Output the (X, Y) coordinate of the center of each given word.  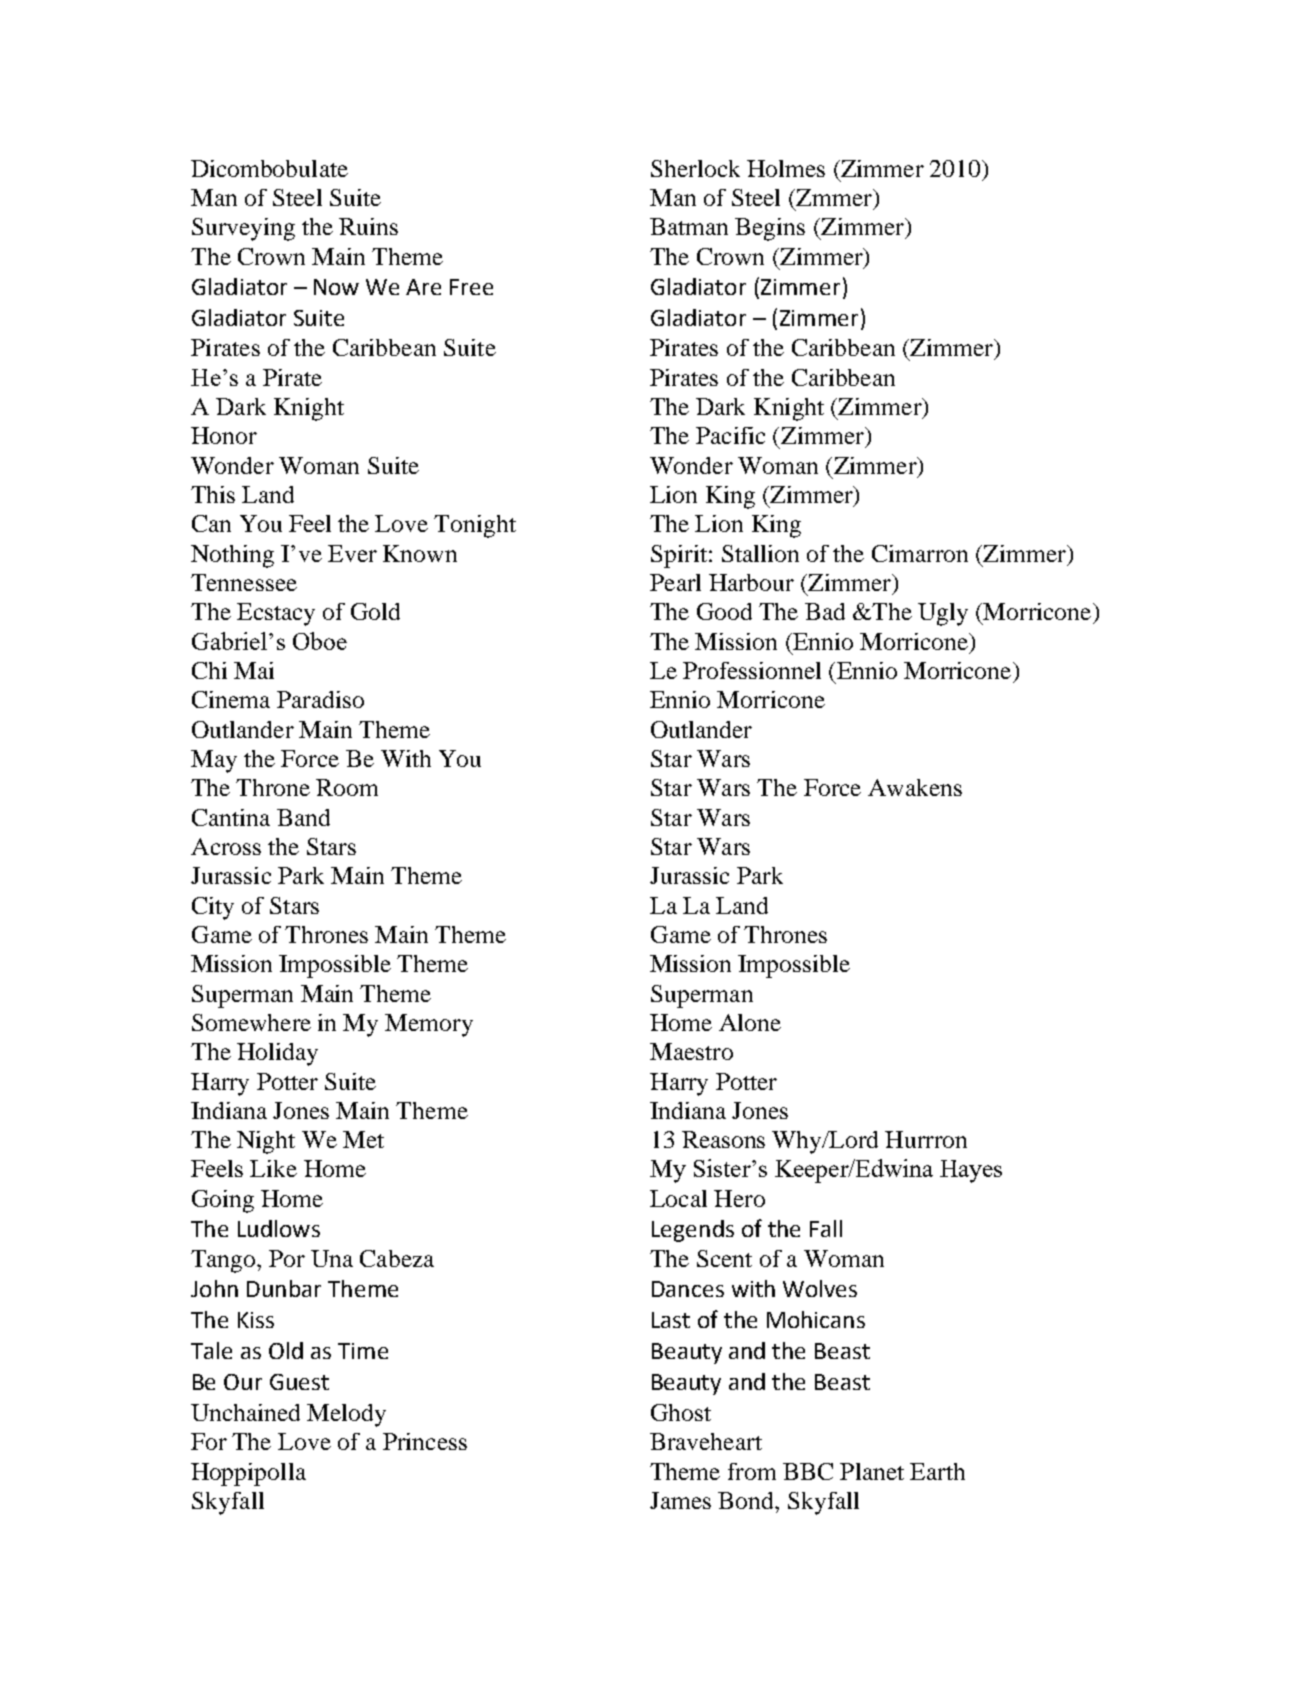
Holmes (786, 168)
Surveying (243, 229)
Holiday (277, 1054)
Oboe (320, 641)
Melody (346, 1415)
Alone (750, 1022)
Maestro (691, 1051)
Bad (825, 611)
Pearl (675, 582)
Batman (689, 226)
